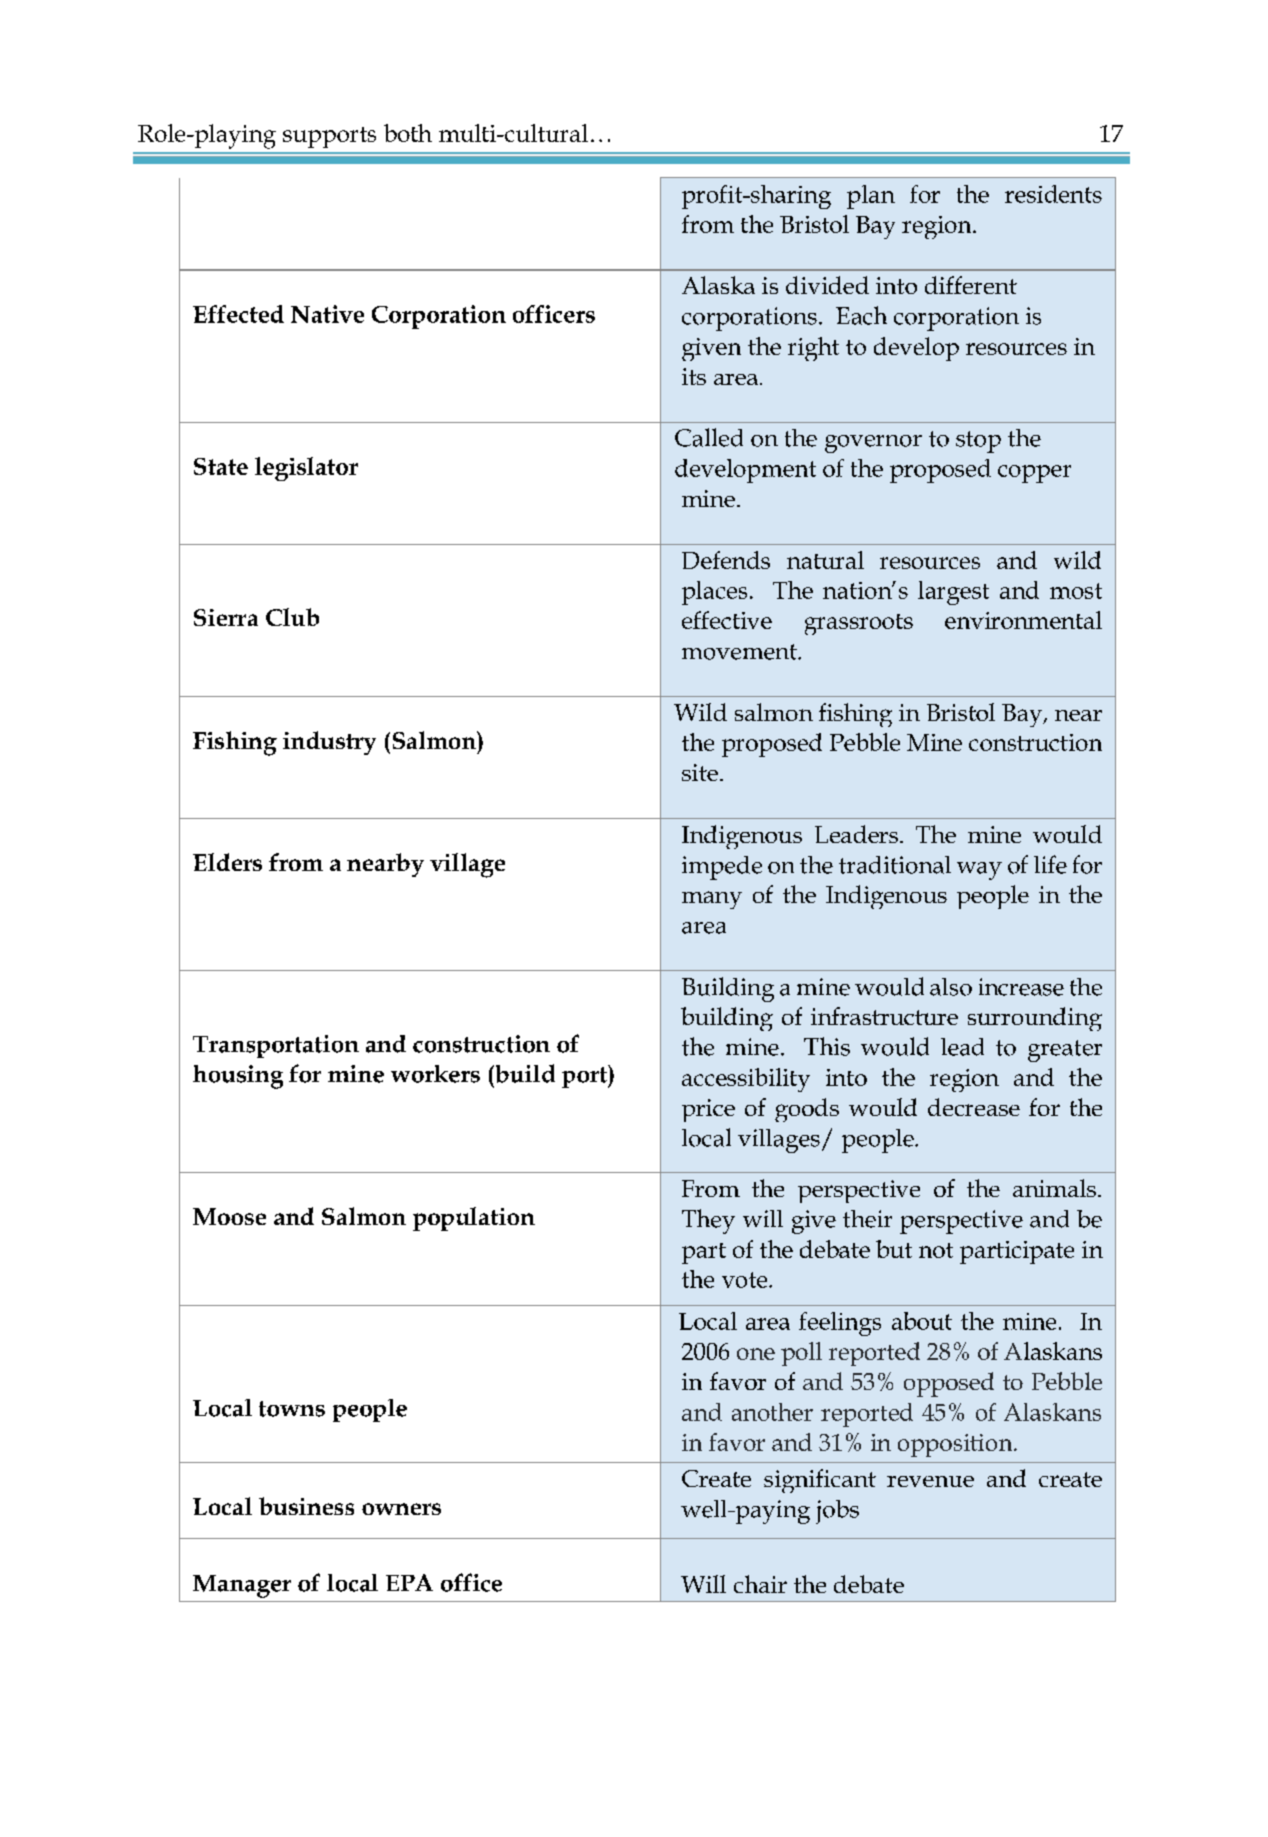 The width and height of the image is (1268, 1837). Describe the element at coordinates (979, 871) in the image. I see `way` at that location.
